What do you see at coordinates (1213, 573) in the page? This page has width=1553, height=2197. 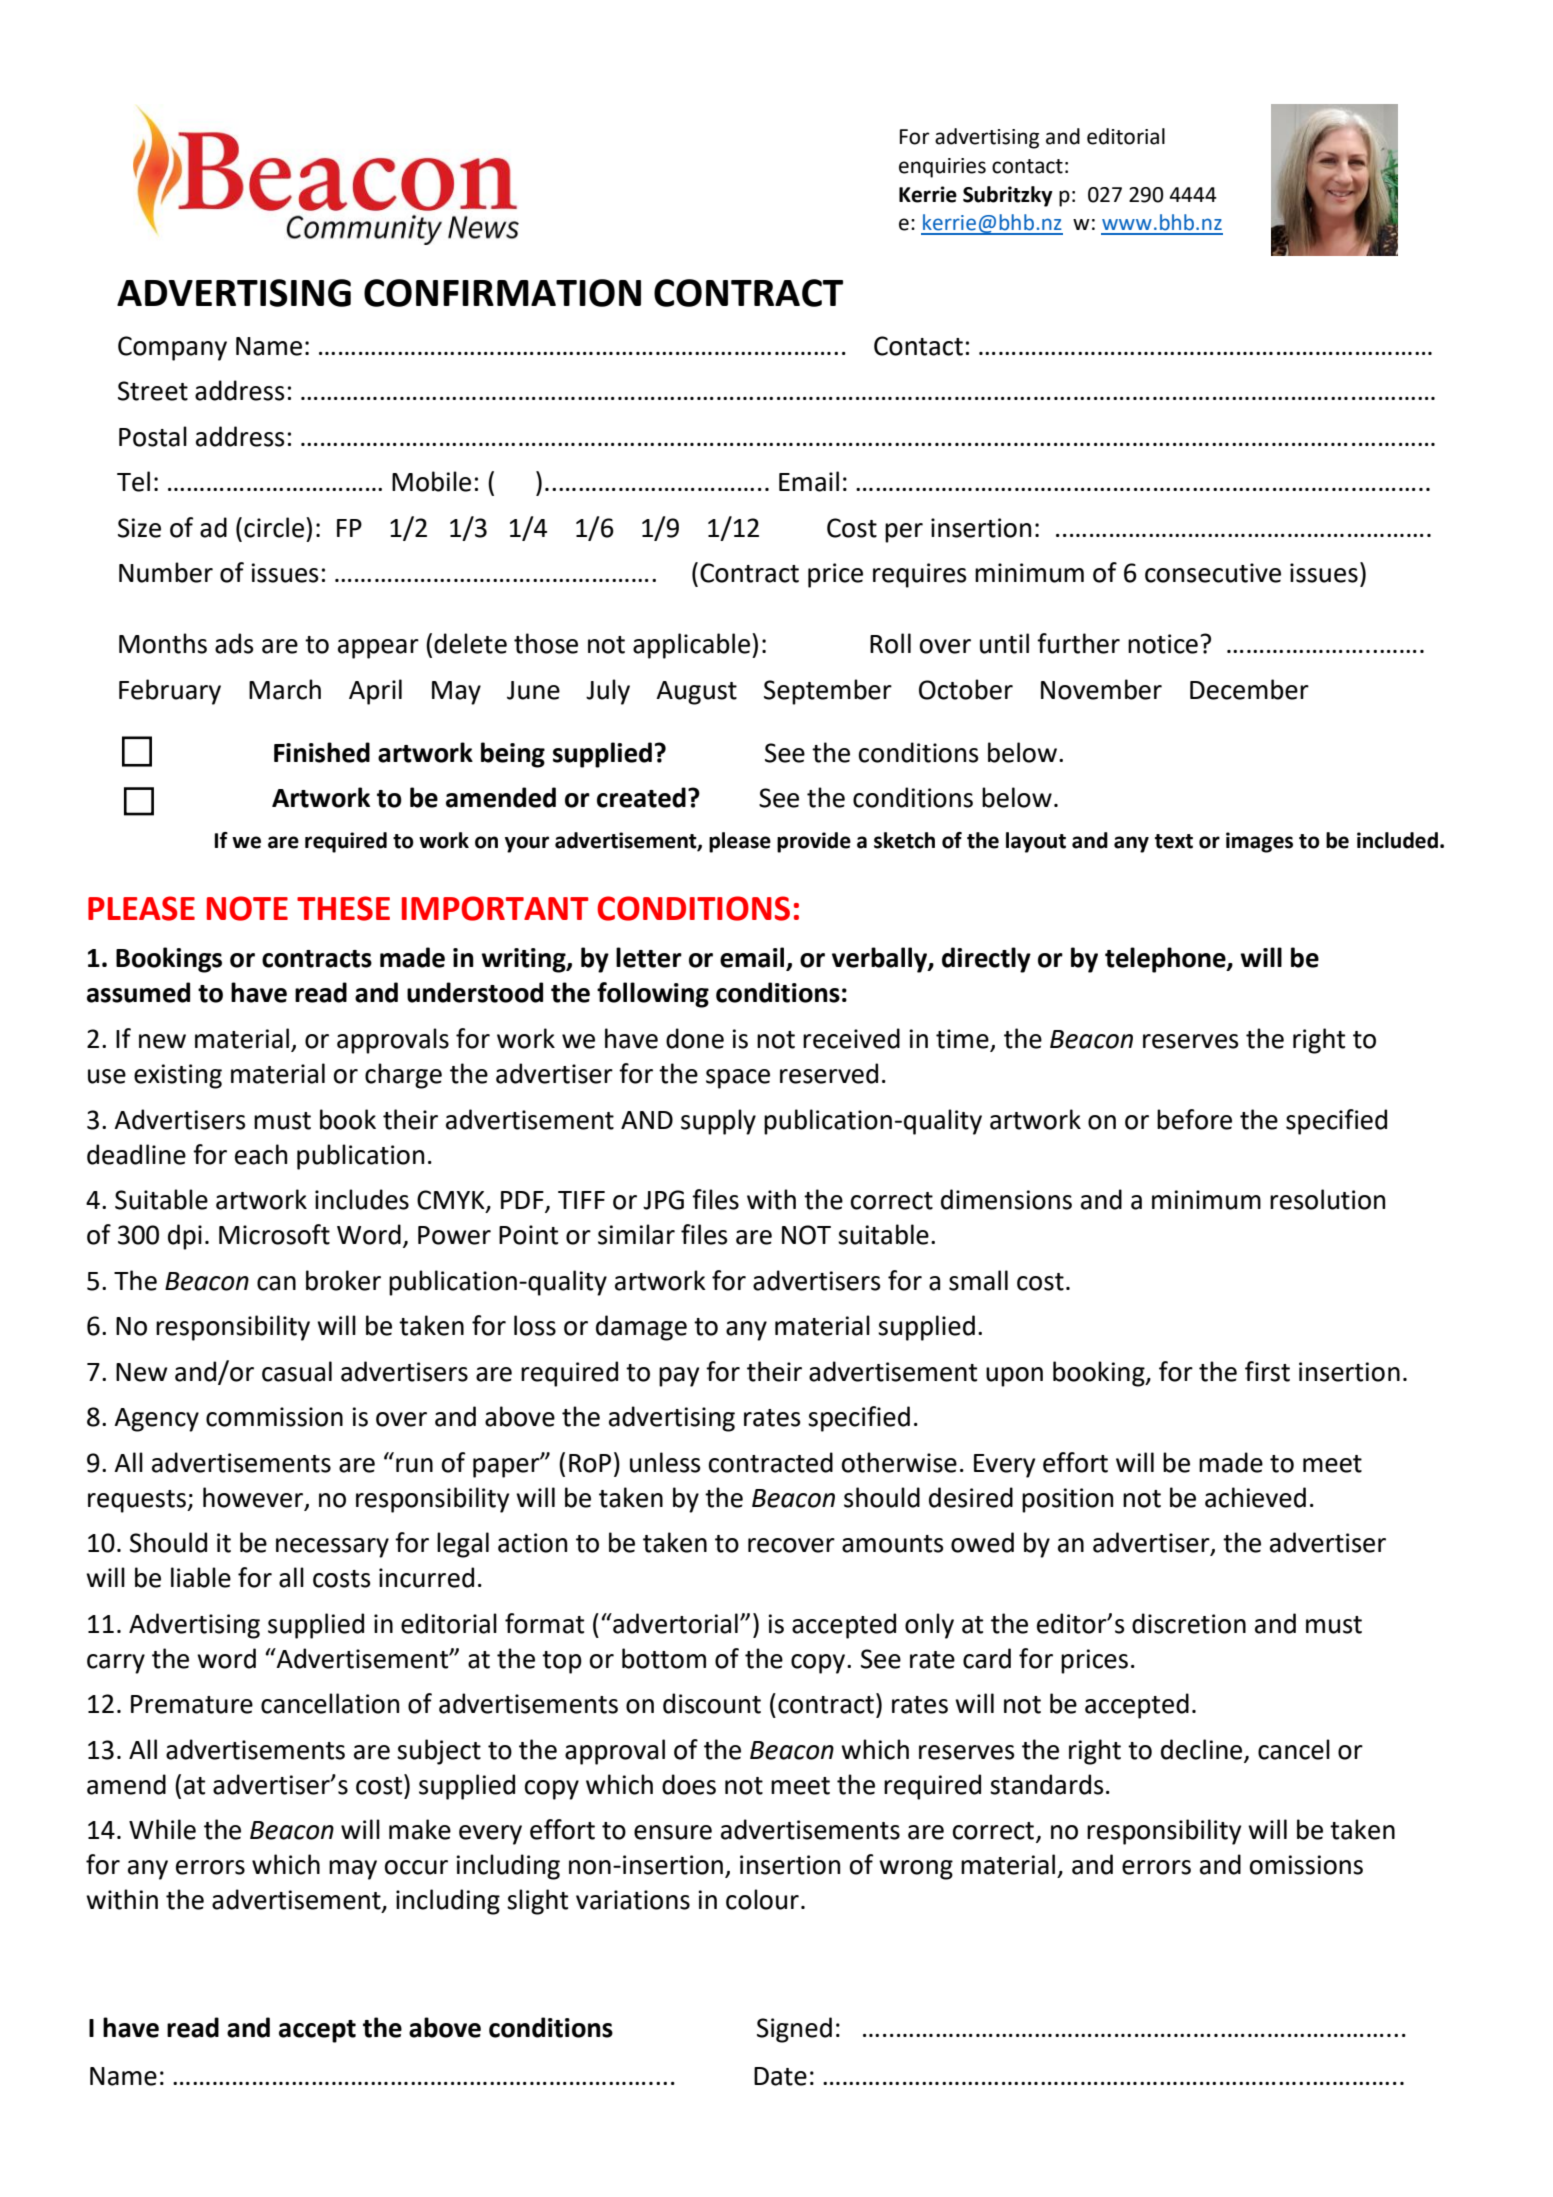 I see `consecutive` at bounding box center [1213, 573].
